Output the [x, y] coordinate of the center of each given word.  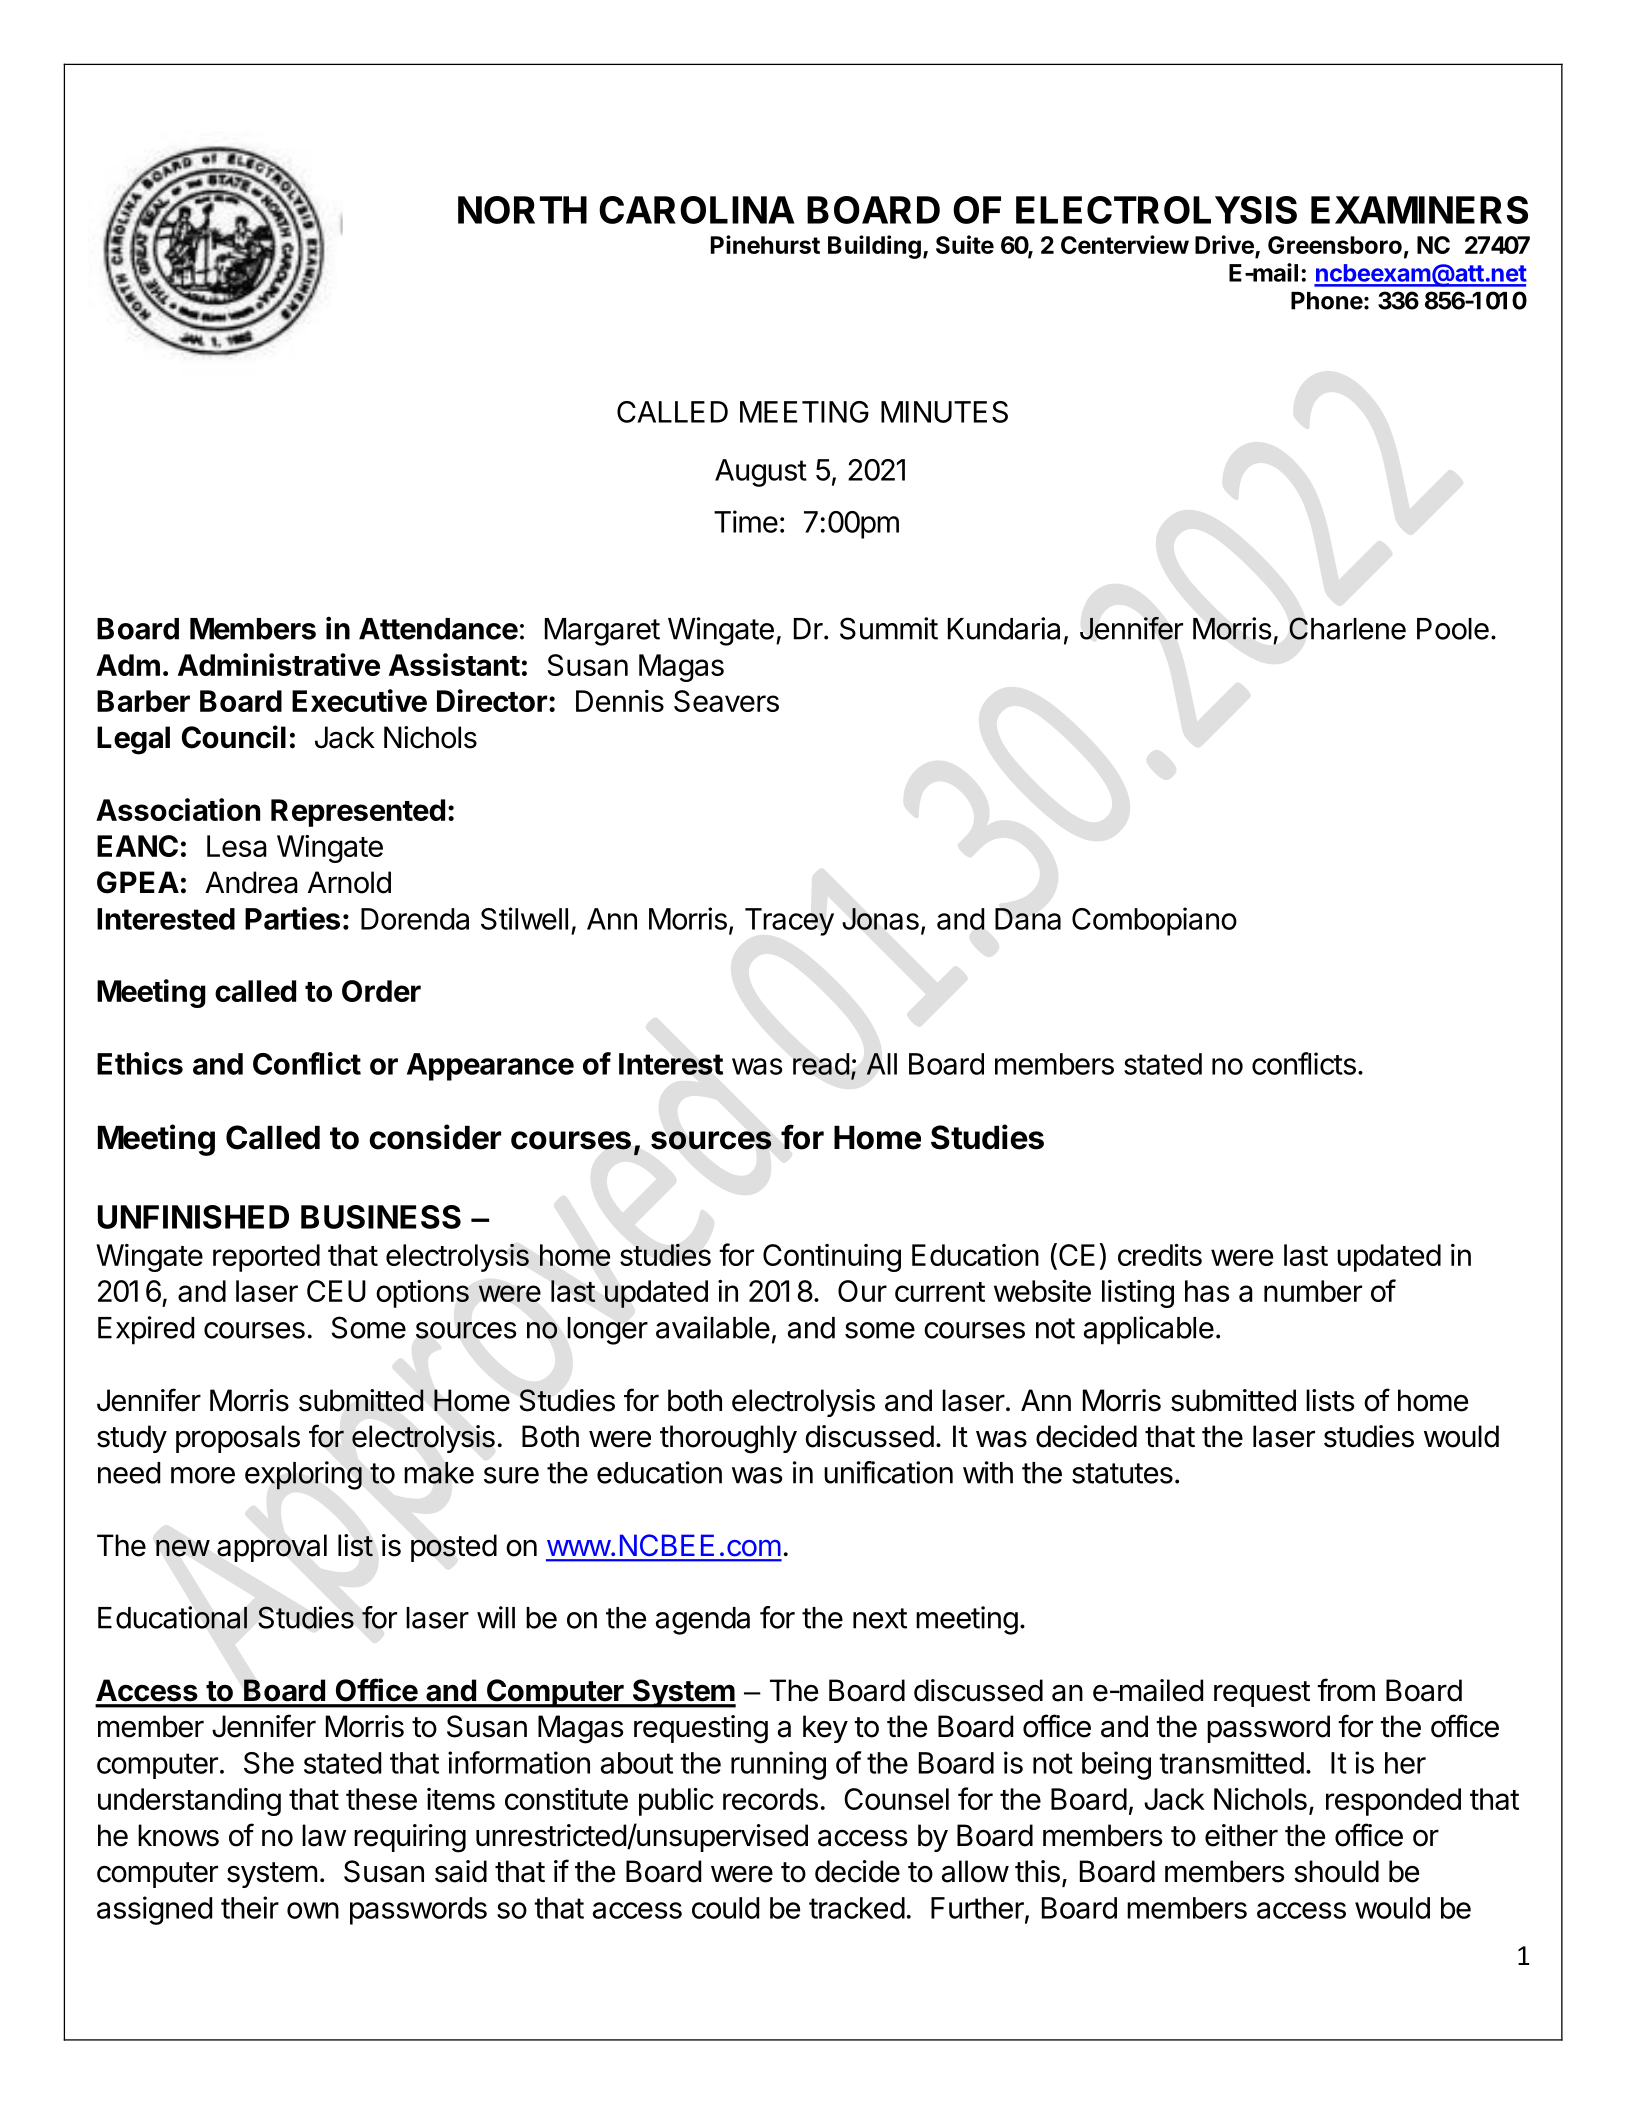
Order [381, 991]
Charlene [1347, 628]
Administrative [279, 664]
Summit [889, 628]
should [1336, 1871]
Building [874, 247]
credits [1160, 1255]
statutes [1122, 1473]
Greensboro [1335, 245]
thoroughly [728, 1439]
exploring [303, 1475]
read [821, 1064]
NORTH [522, 210]
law [324, 1835]
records [770, 1799]
